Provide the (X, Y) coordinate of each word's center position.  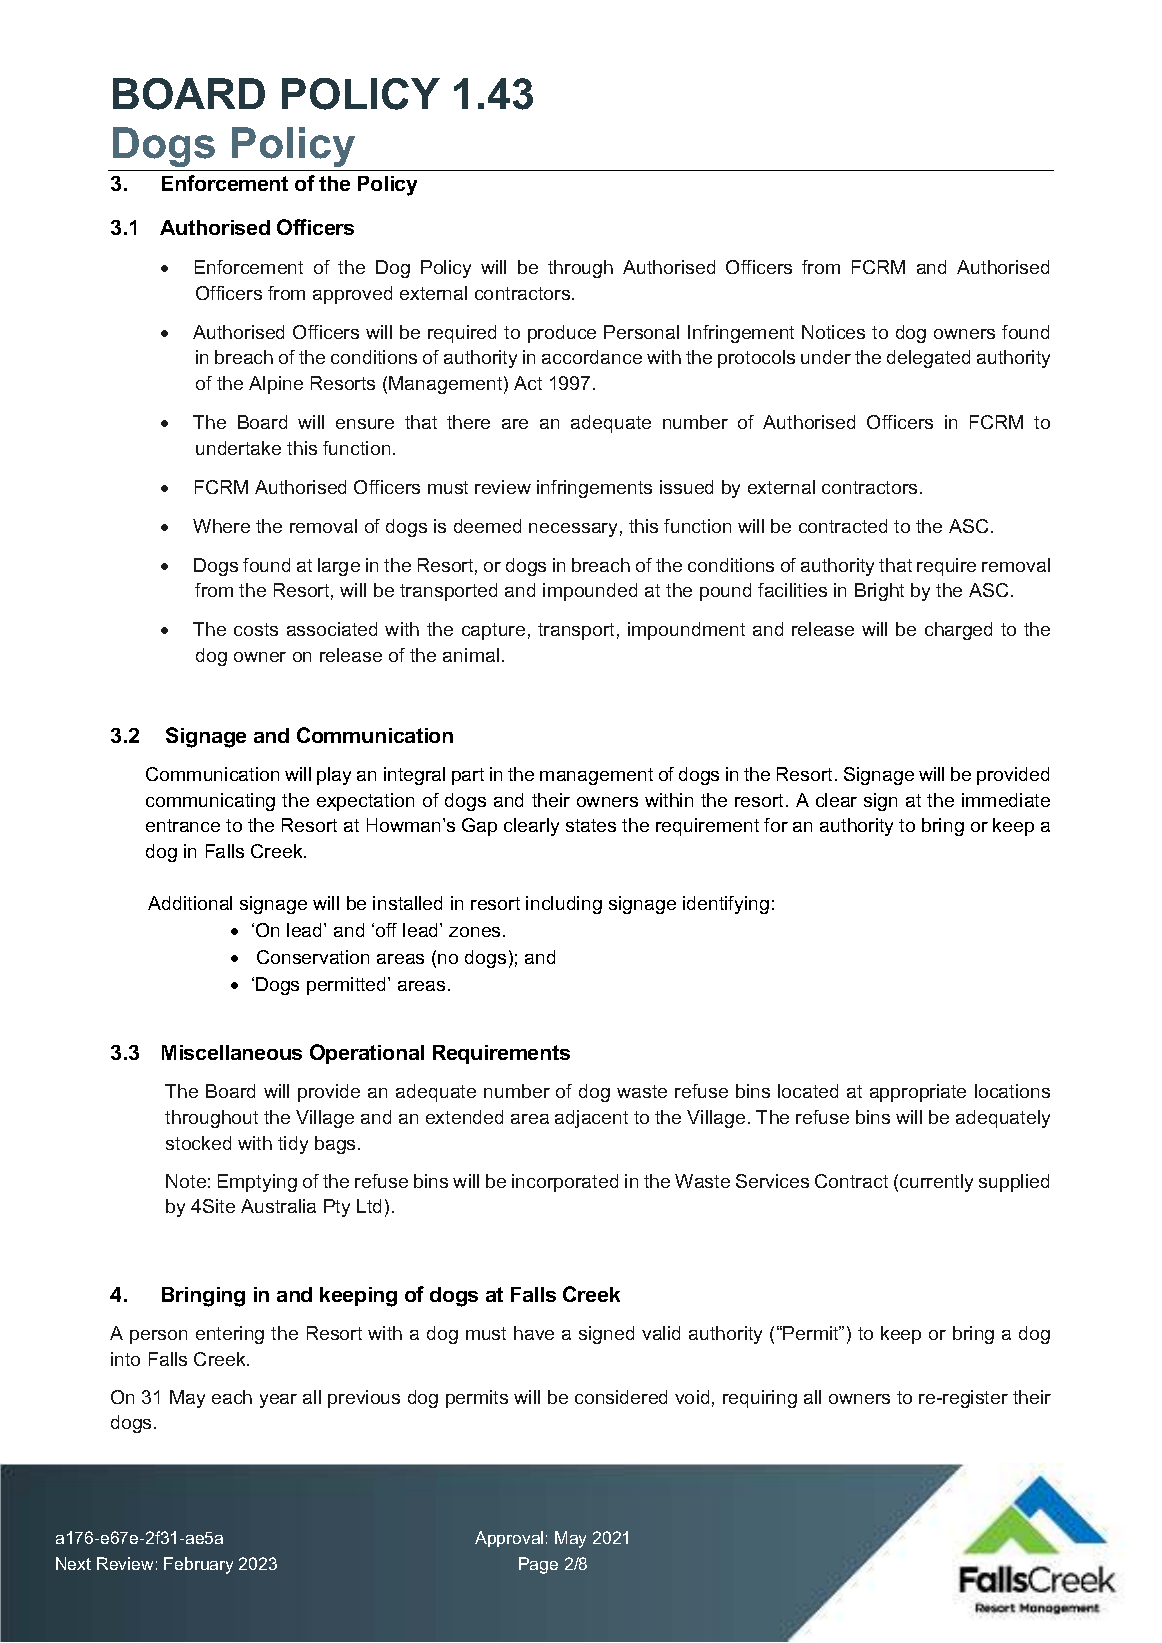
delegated (928, 359)
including (564, 905)
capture (493, 631)
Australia (278, 1206)
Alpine (276, 385)
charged (958, 631)
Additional (190, 903)
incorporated (565, 1183)
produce (562, 334)
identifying (726, 905)
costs (256, 629)
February (198, 1565)
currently (936, 1183)
